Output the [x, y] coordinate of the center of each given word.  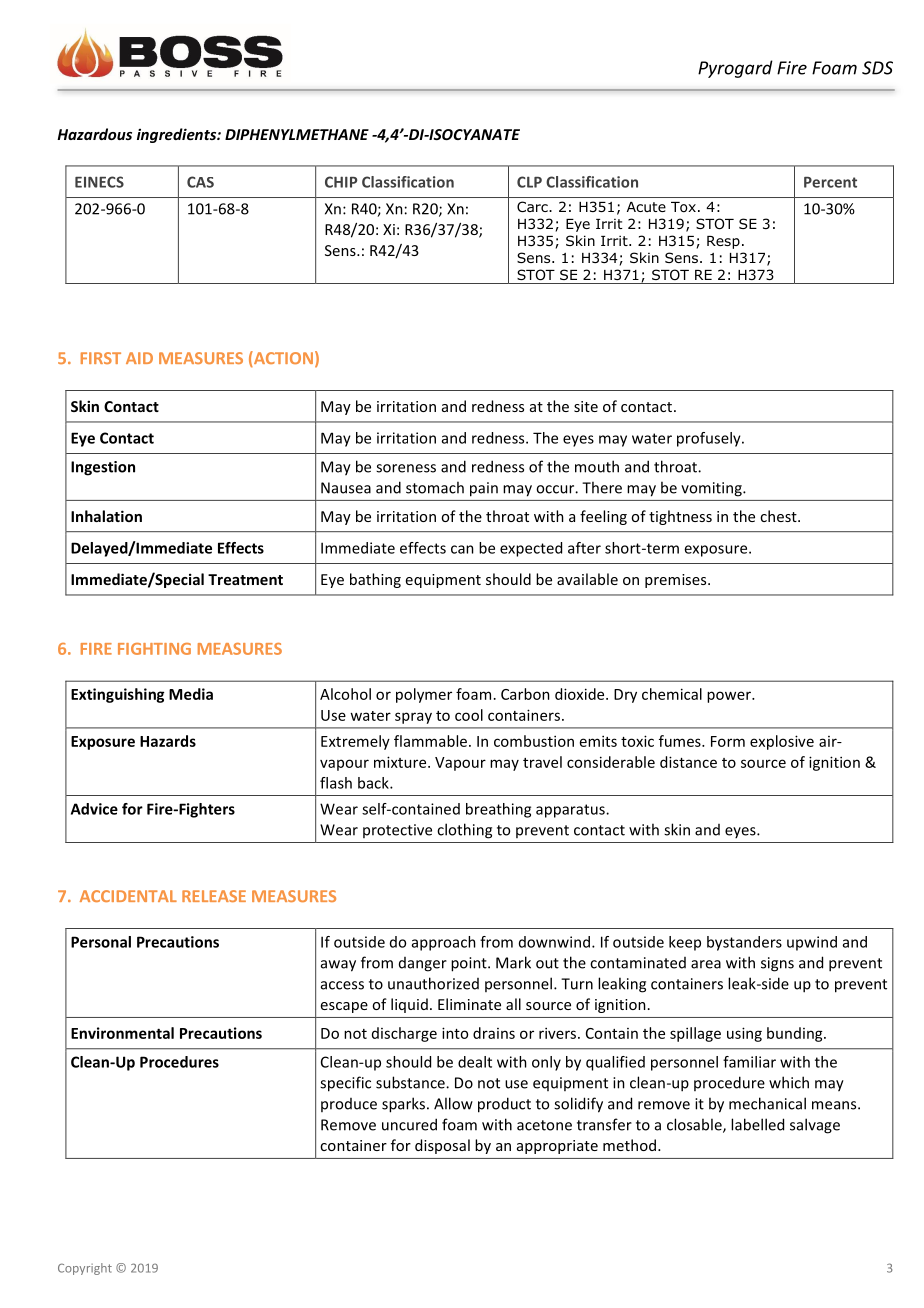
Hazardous [94, 134]
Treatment [245, 579]
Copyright [85, 1269]
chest [779, 516]
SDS [877, 68]
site [586, 406]
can [462, 549]
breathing [498, 810]
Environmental [122, 1033]
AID [139, 358]
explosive [782, 742]
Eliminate [469, 1004]
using [744, 1034]
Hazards [168, 741]
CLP [529, 182]
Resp [723, 242]
